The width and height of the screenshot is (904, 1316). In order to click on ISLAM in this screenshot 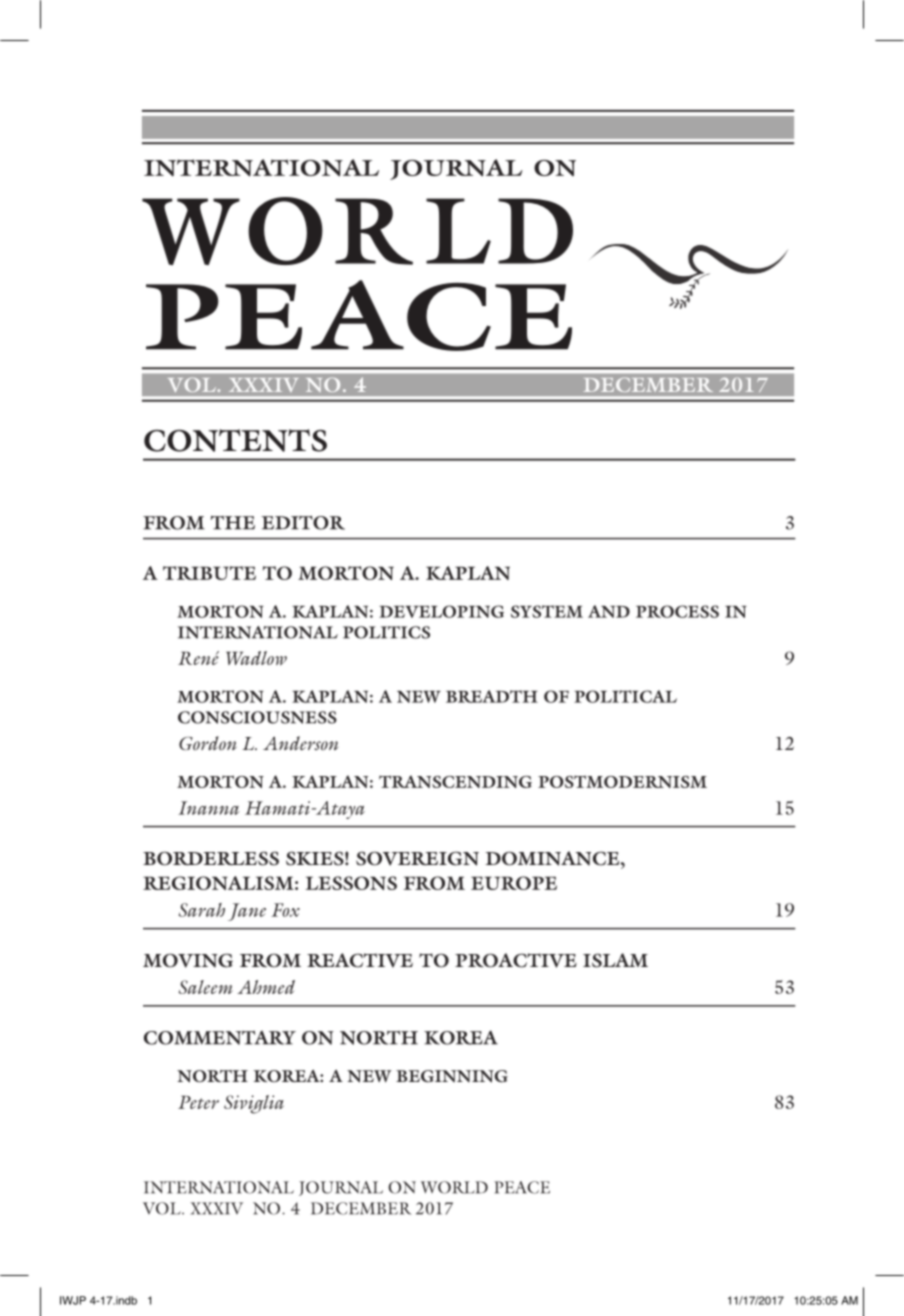, I will do `click(615, 960)`.
